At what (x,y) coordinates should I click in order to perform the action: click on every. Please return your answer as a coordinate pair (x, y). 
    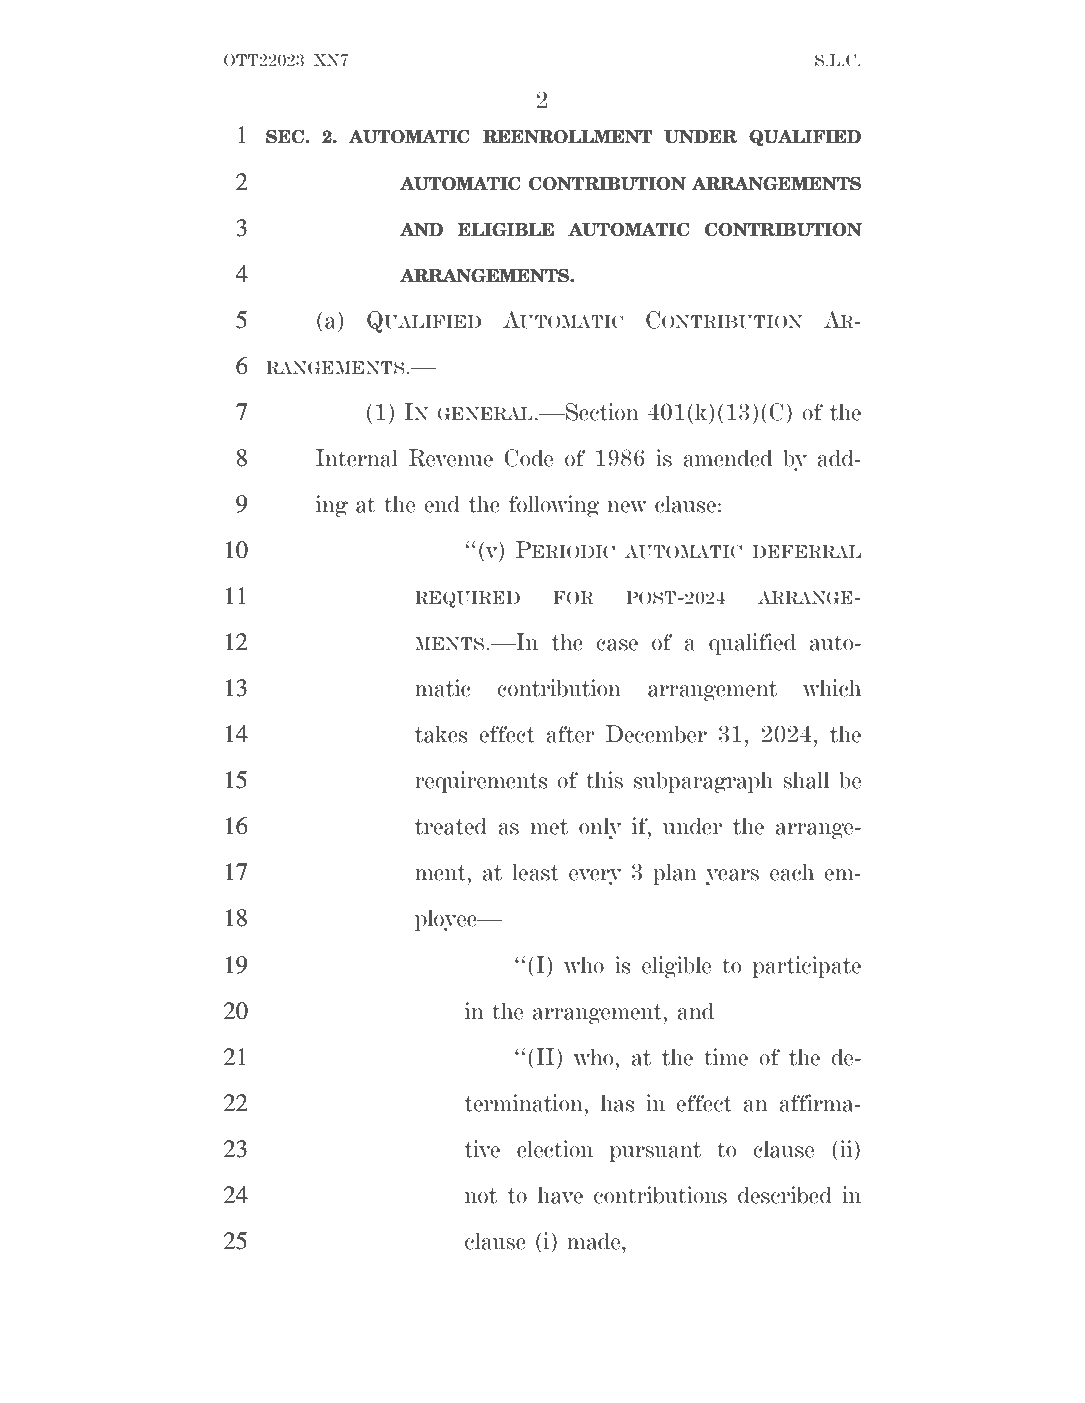
    Looking at the image, I should click on (595, 877).
